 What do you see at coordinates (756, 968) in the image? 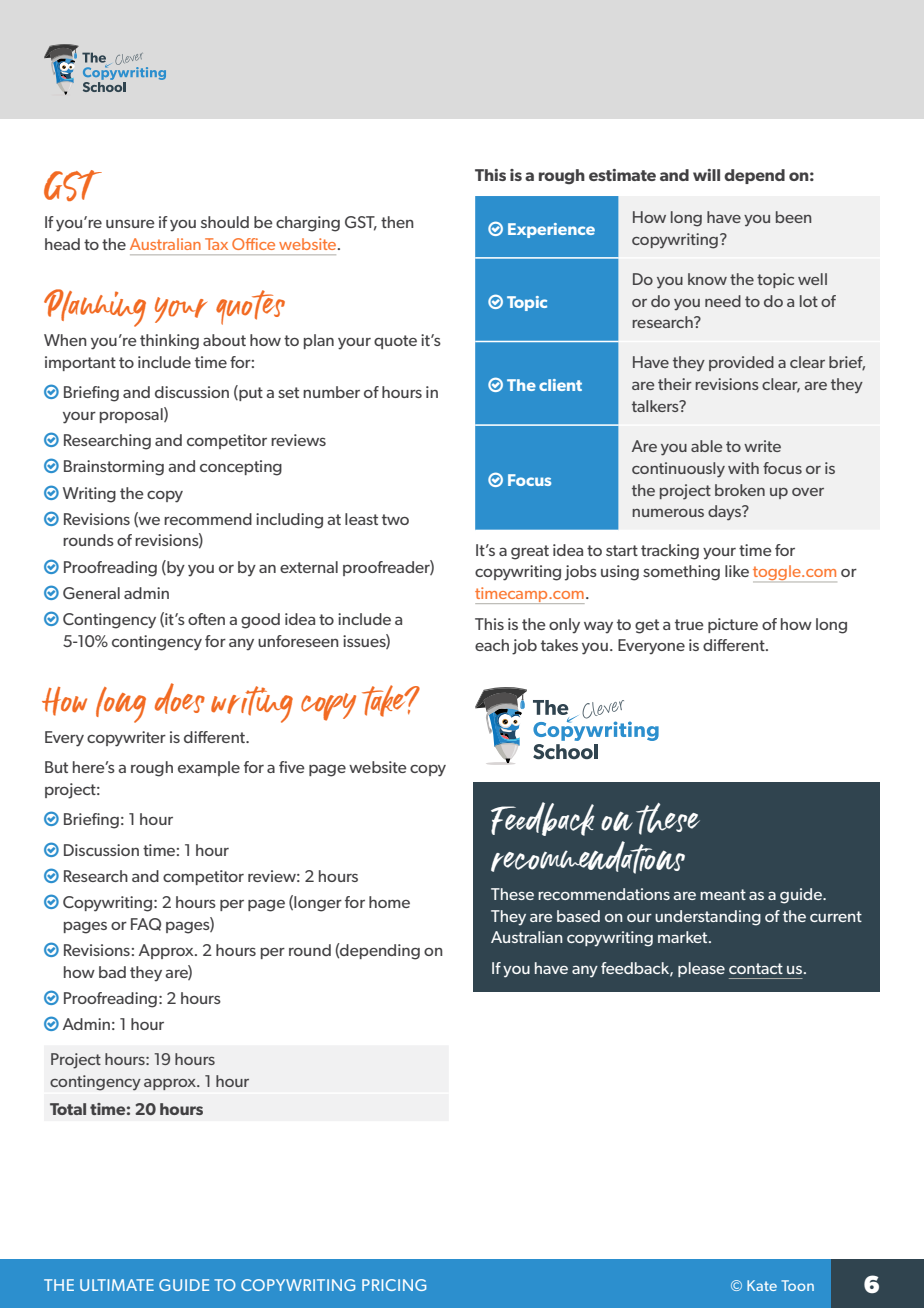
I see `contact` at bounding box center [756, 968].
